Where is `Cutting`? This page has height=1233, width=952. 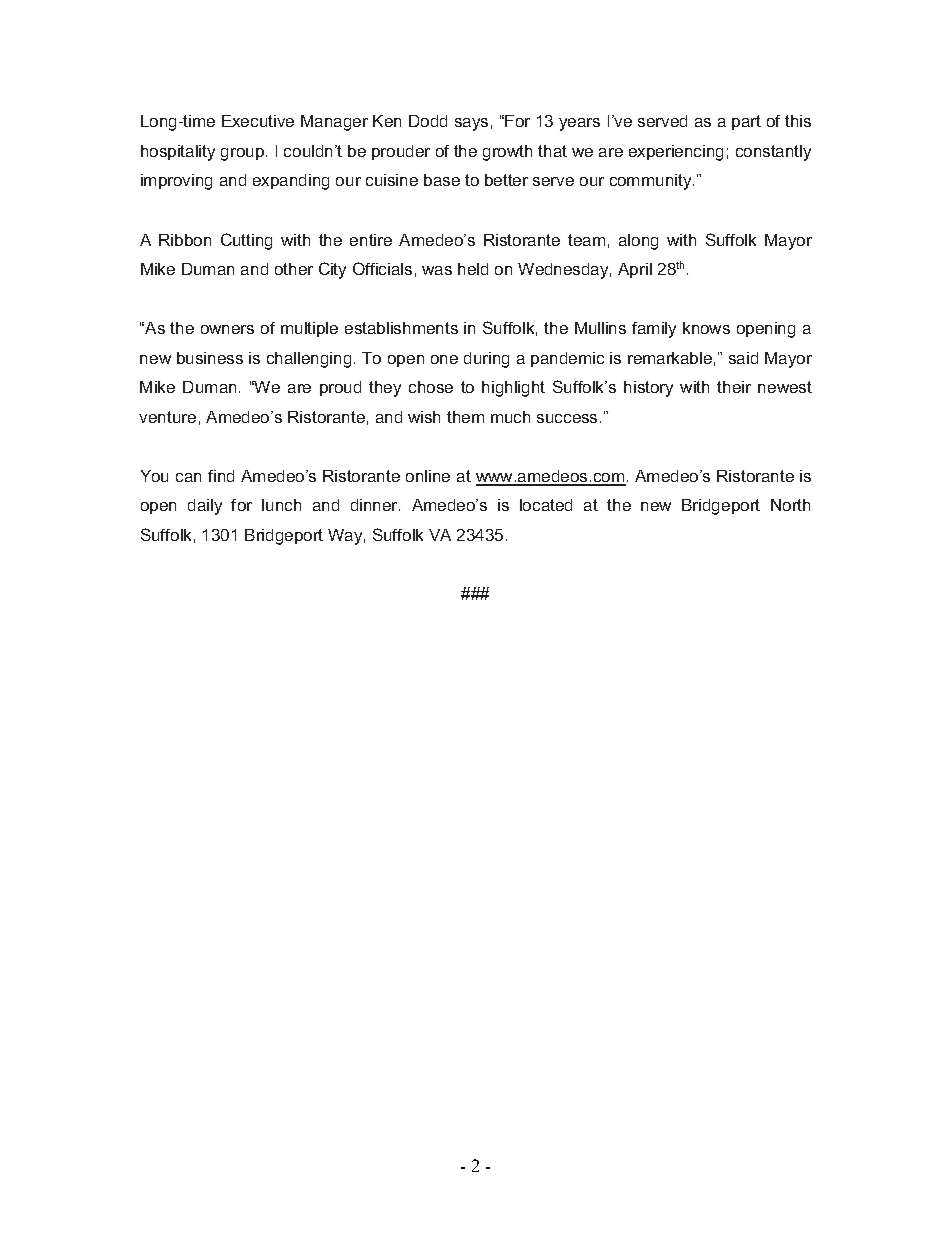 Cutting is located at coordinates (246, 241).
